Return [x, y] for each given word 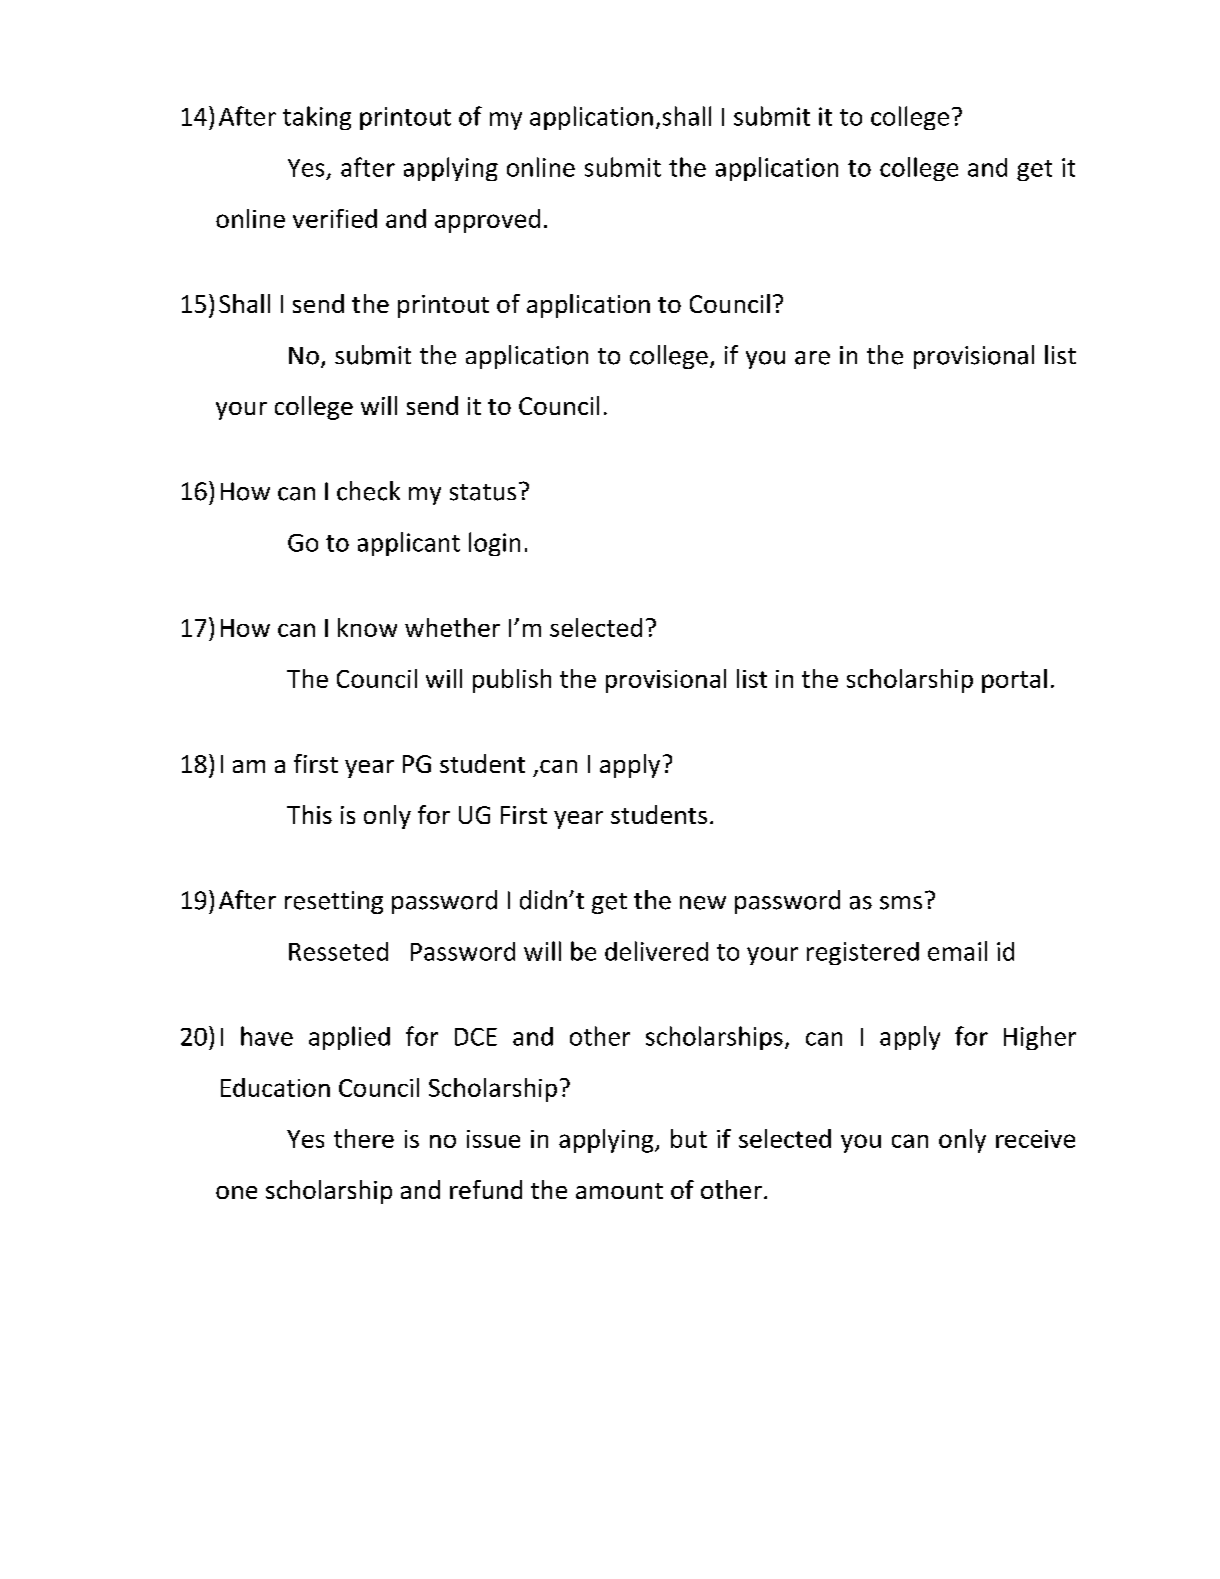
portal [1014, 681]
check [368, 491]
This [309, 814]
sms [901, 903]
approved [487, 221]
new [703, 903]
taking [317, 118]
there [364, 1138]
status [483, 492]
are [812, 358]
